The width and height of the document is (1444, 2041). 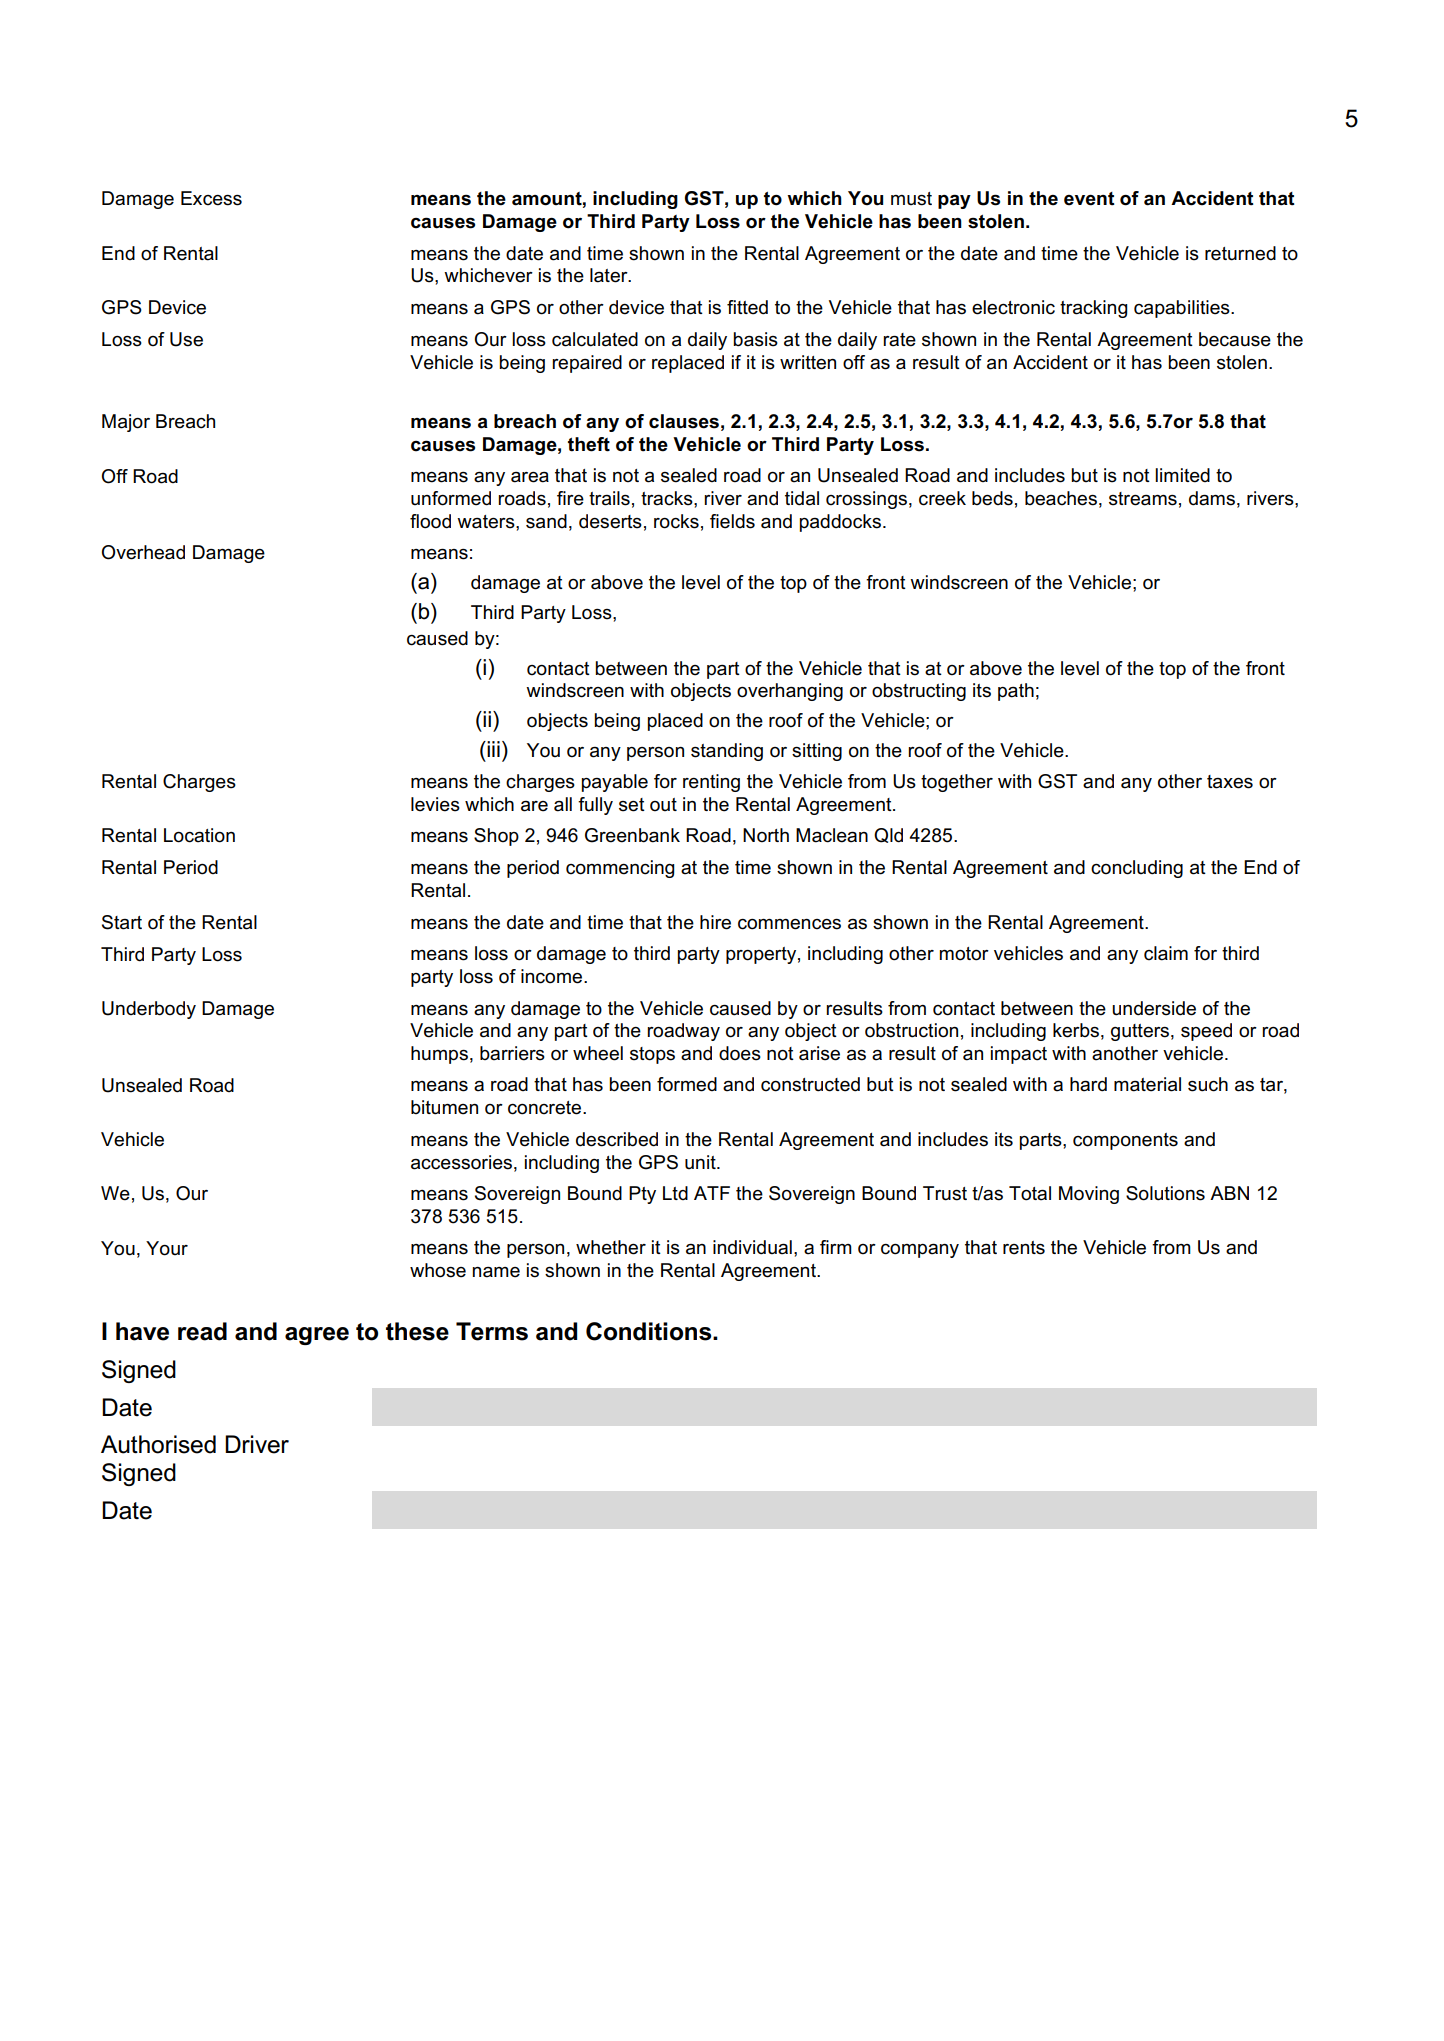 What do you see at coordinates (158, 1444) in the document?
I see `Authorised` at bounding box center [158, 1444].
